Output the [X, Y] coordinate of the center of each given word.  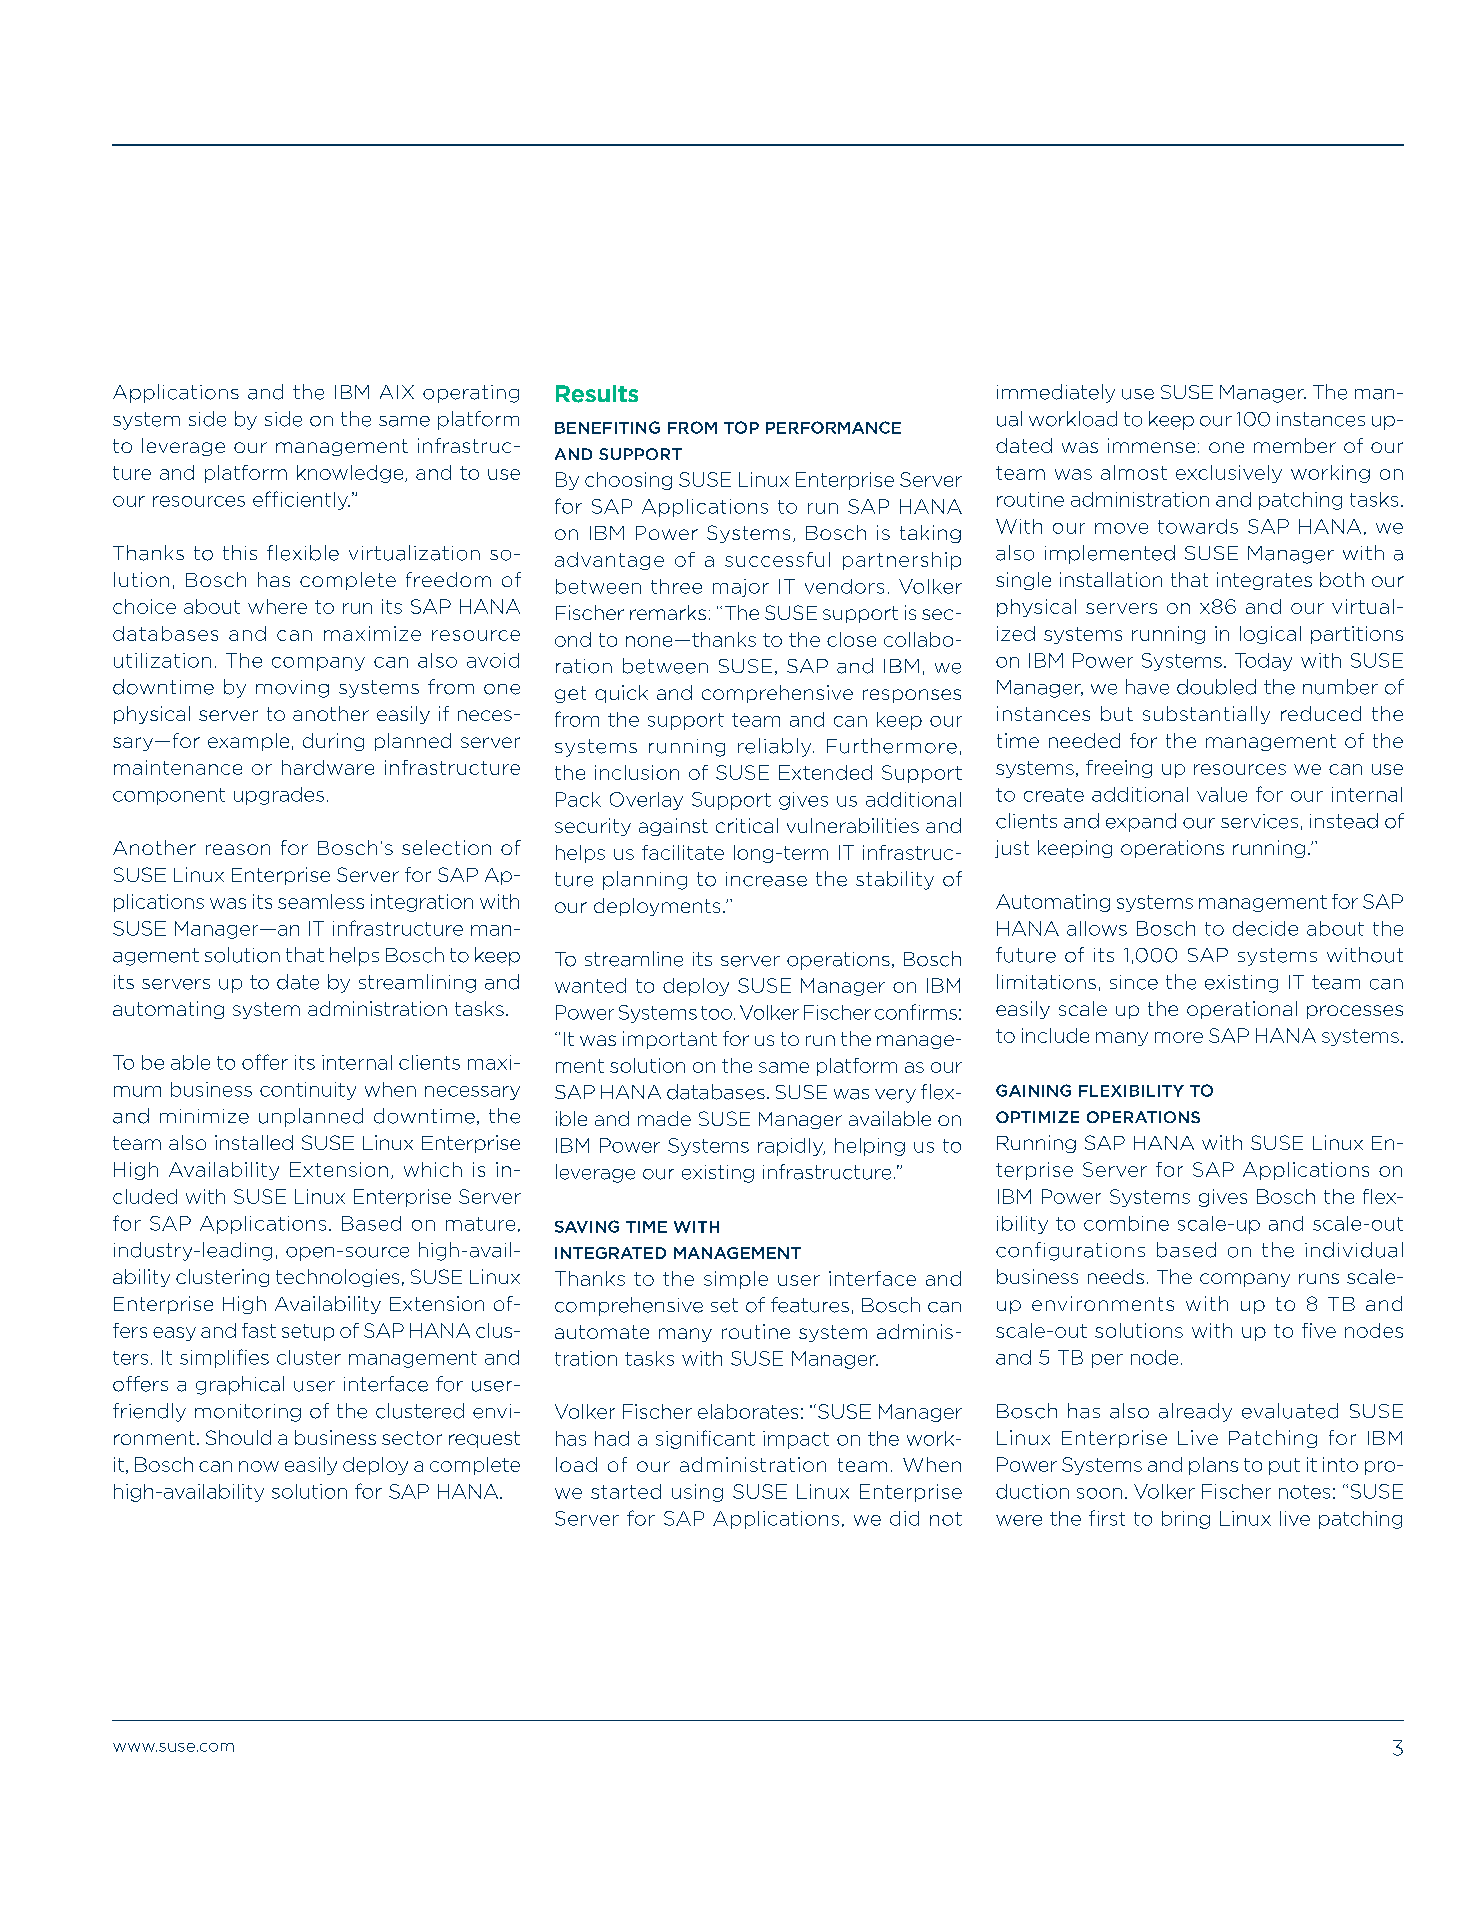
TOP [741, 427]
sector [412, 1438]
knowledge [351, 474]
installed [254, 1142]
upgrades [279, 796]
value [1222, 794]
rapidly [791, 1147]
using [697, 1493]
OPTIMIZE [1037, 1117]
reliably [776, 747]
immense [1151, 445]
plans [1213, 1466]
